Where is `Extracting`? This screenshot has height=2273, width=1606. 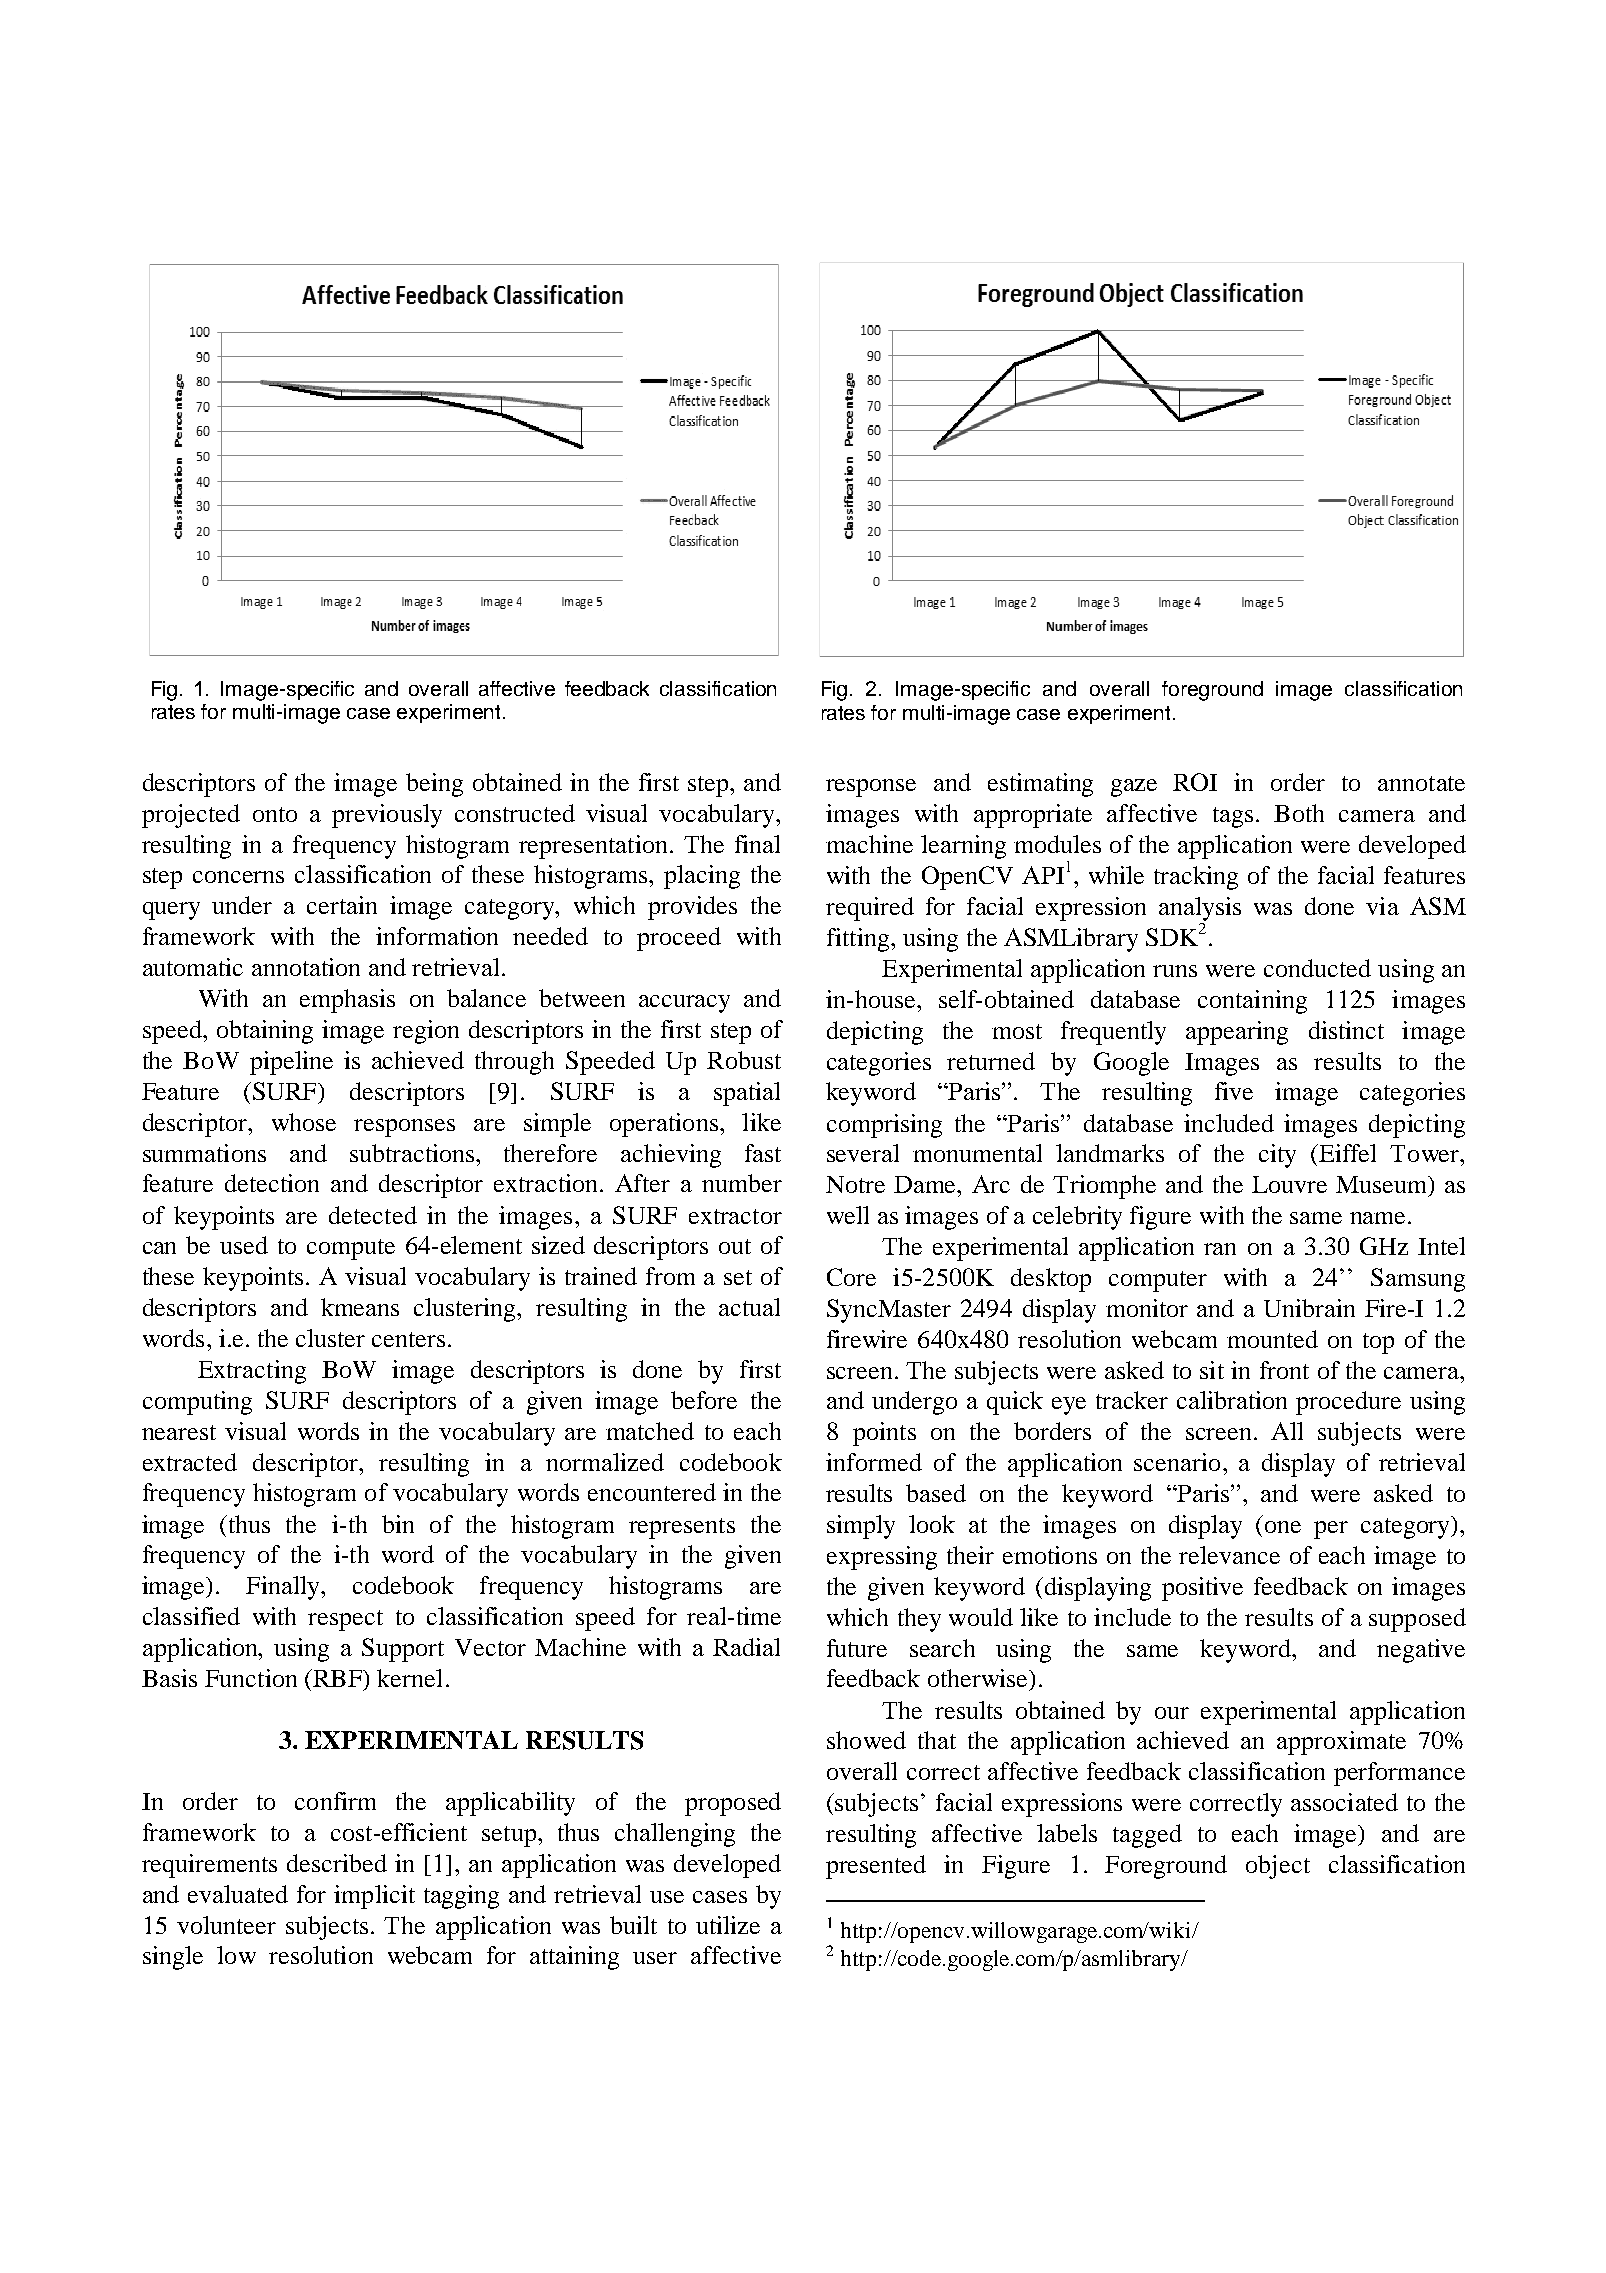 Extracting is located at coordinates (252, 1372).
